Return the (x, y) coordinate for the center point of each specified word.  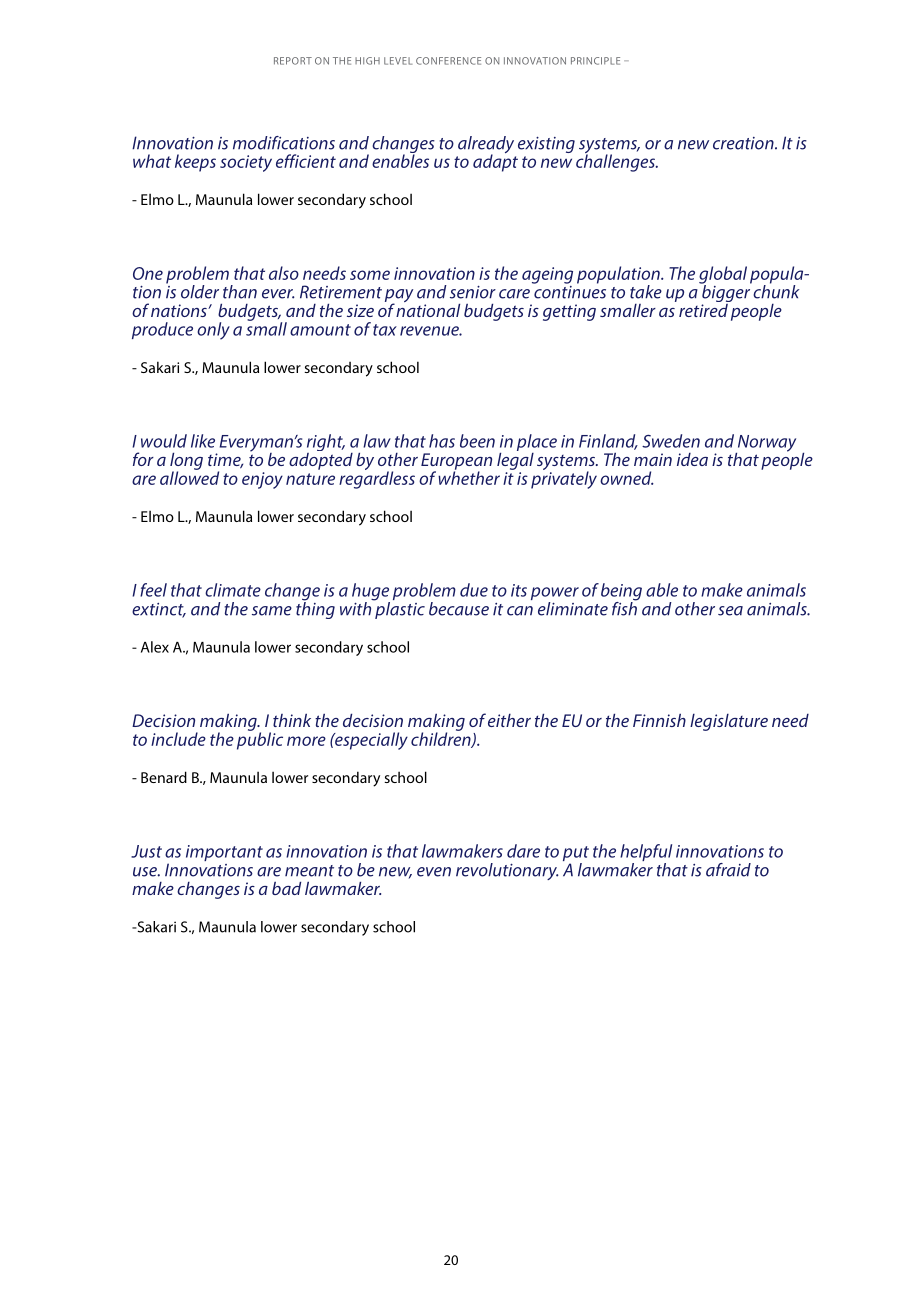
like (203, 441)
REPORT (293, 61)
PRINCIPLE (595, 61)
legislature (729, 722)
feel (153, 590)
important (224, 853)
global (723, 276)
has (442, 441)
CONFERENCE (448, 61)
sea (730, 611)
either (509, 720)
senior (473, 292)
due (474, 590)
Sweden (671, 441)
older (200, 292)
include (178, 739)
